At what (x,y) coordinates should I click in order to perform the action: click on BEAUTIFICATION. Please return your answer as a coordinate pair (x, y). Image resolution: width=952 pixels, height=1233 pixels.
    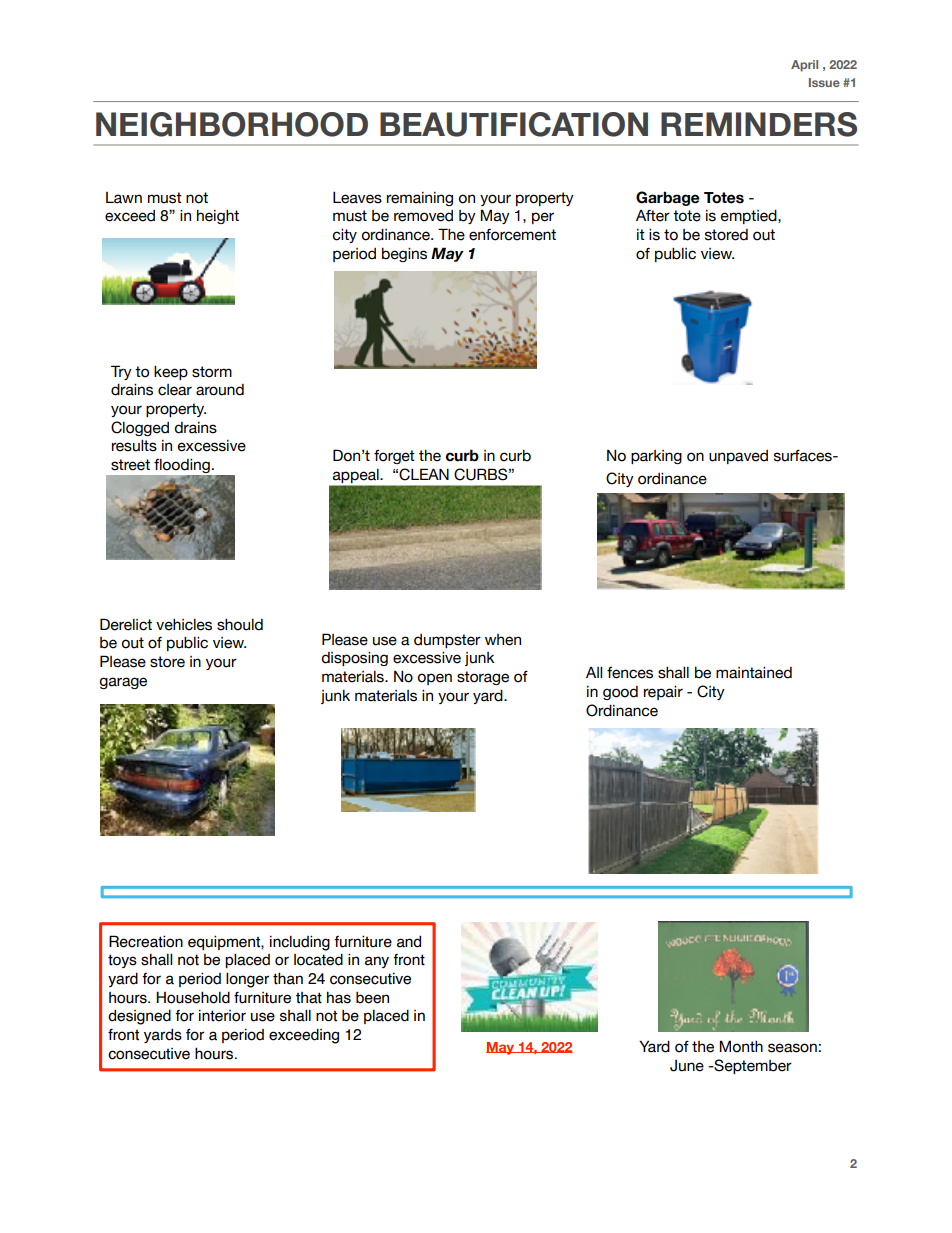
    Looking at the image, I should click on (514, 124).
